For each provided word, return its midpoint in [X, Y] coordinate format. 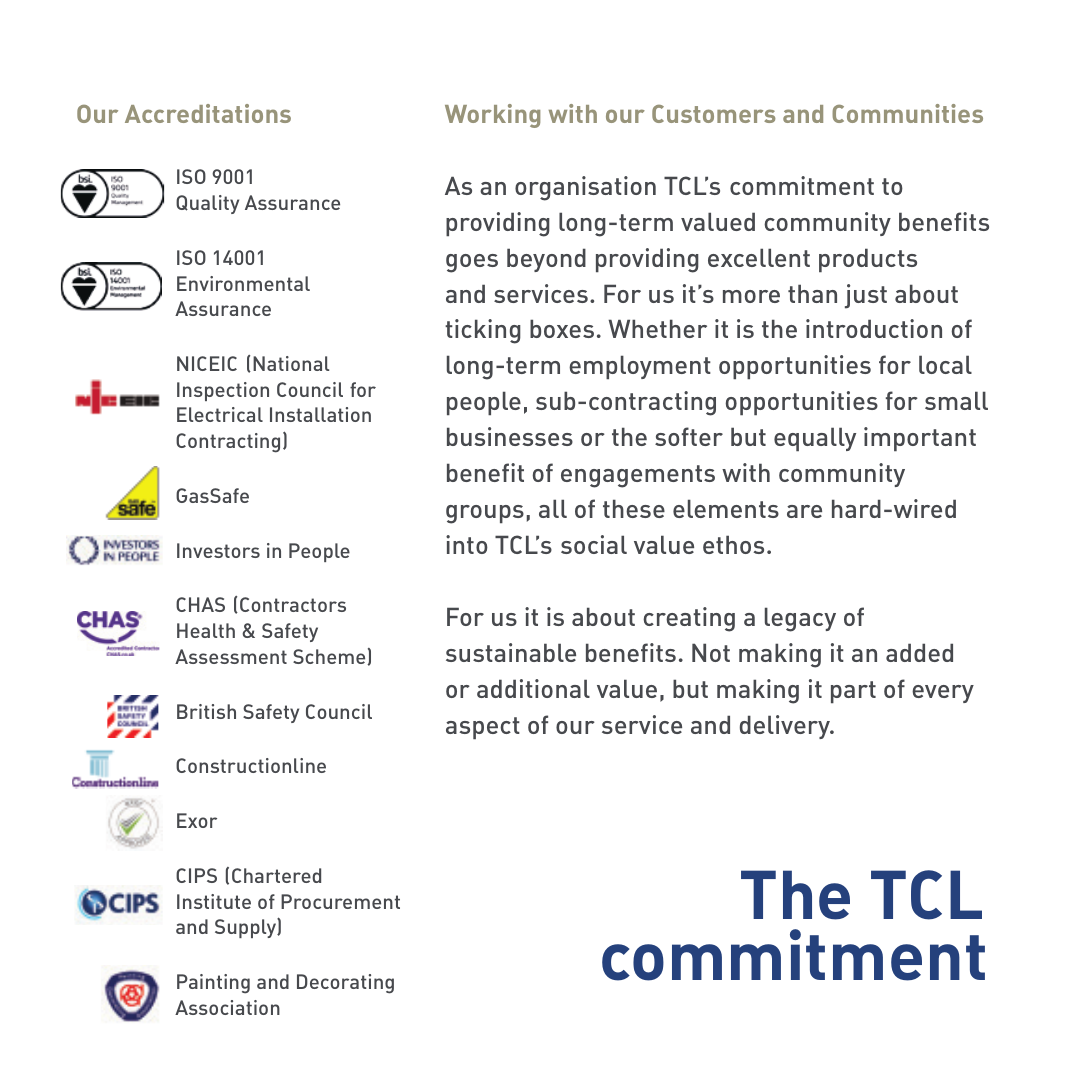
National [291, 363]
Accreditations [208, 113]
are [804, 511]
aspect [483, 728]
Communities [907, 113]
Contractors [293, 604]
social [594, 544]
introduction [874, 328]
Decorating [345, 984]
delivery [786, 727]
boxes [562, 328]
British [206, 711]
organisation [585, 188]
